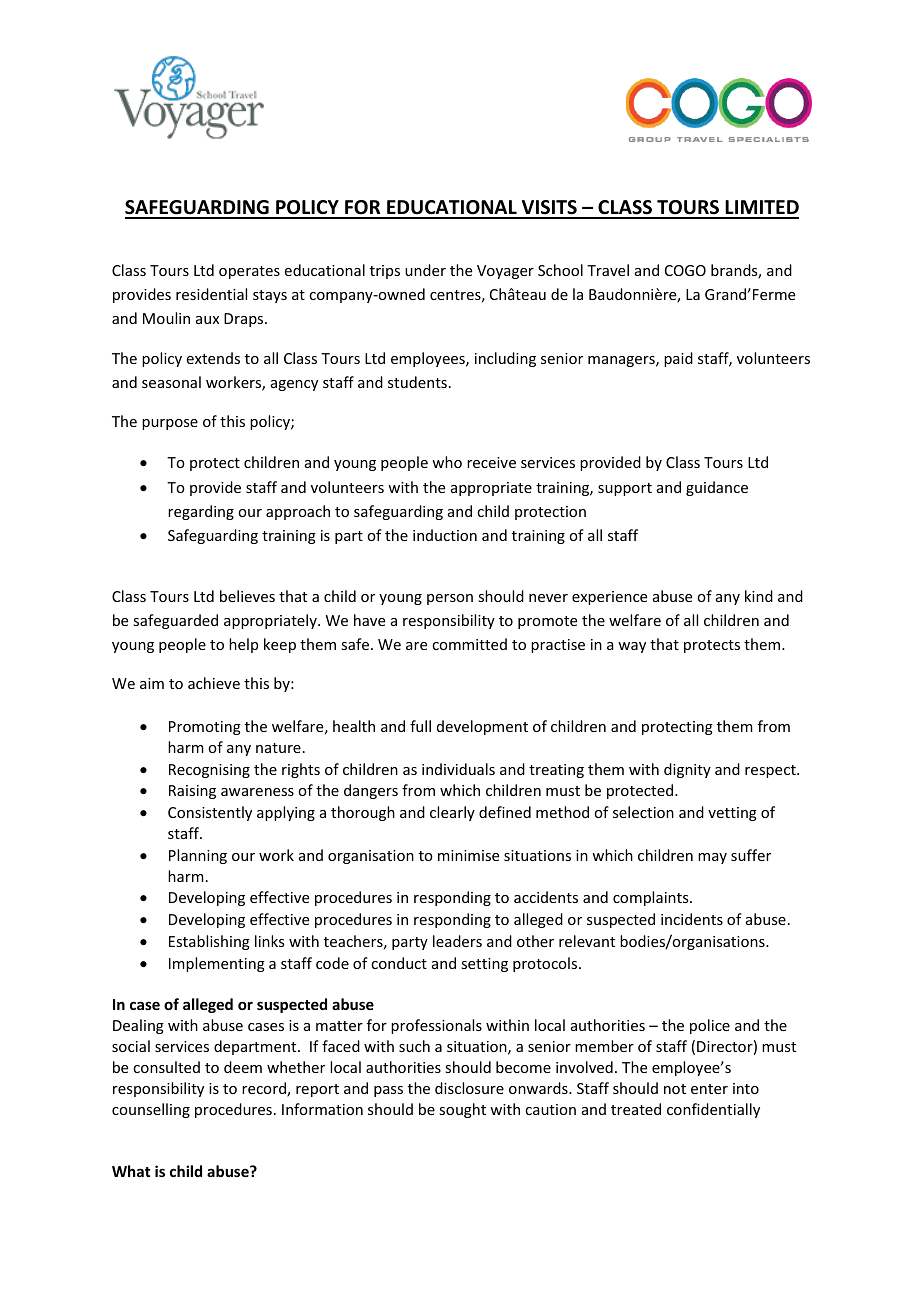  I want to click on leaders, so click(457, 941).
